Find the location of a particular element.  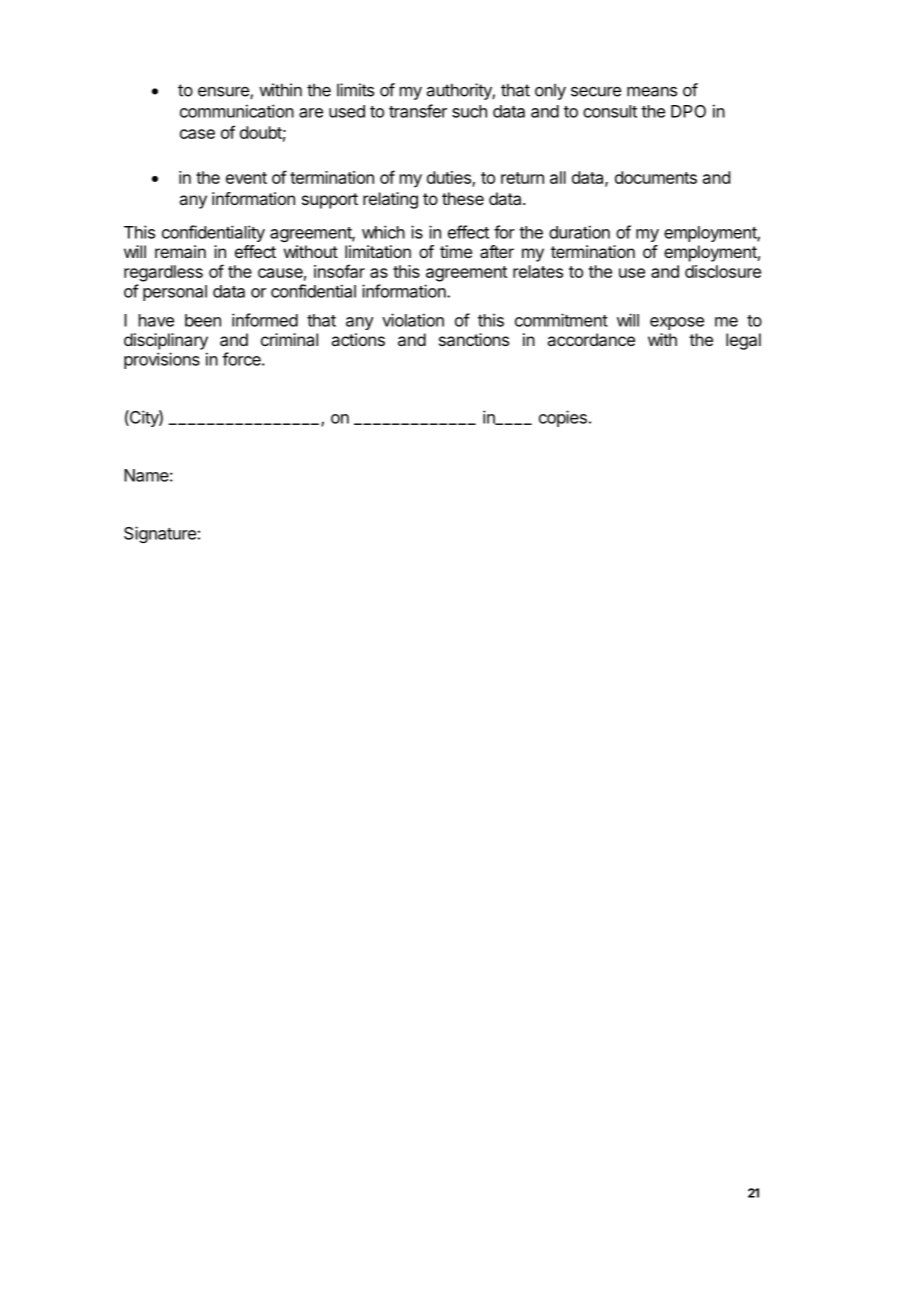

Signature is located at coordinates (160, 534).
